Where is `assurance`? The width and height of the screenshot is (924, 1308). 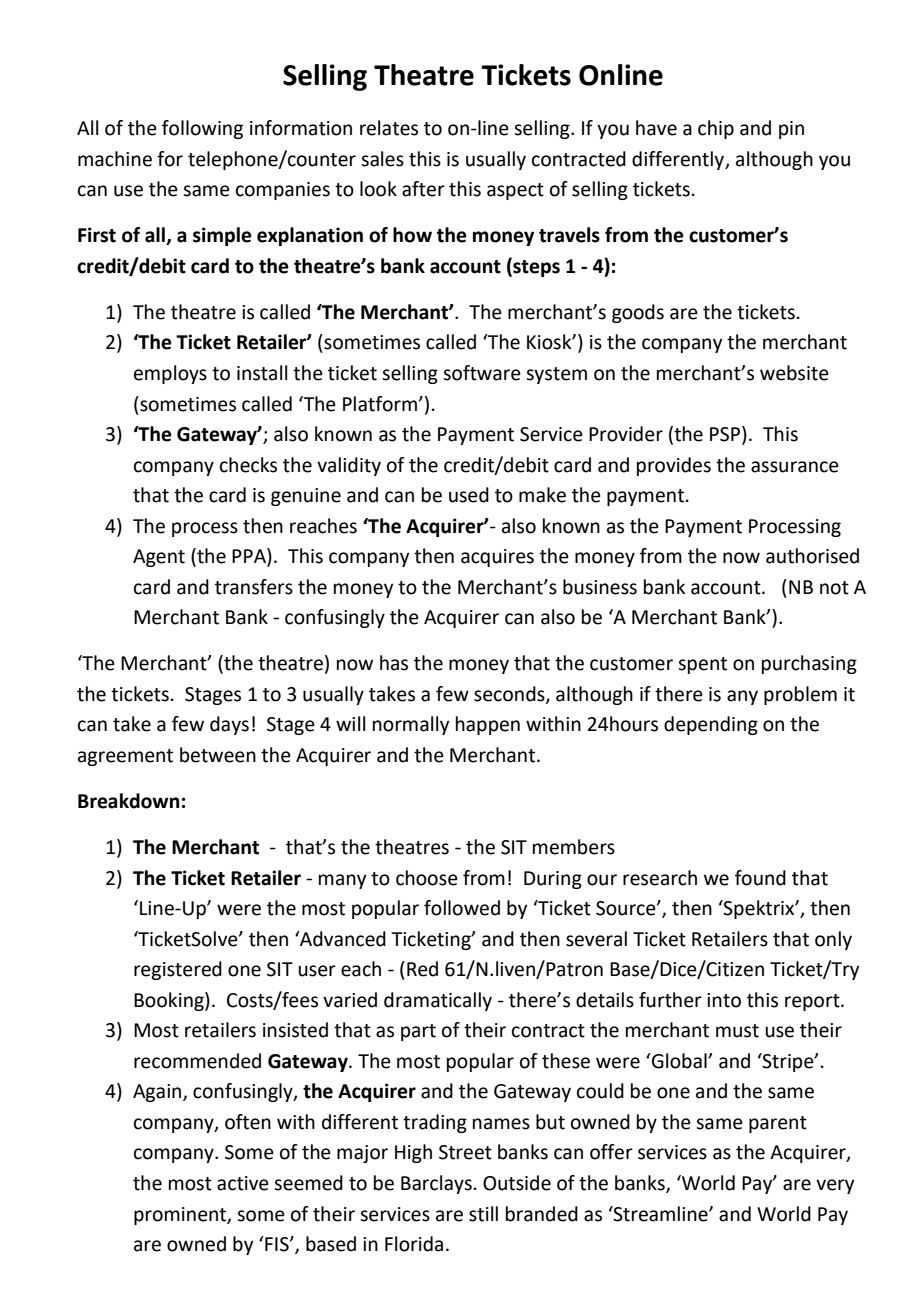
assurance is located at coordinates (795, 467).
